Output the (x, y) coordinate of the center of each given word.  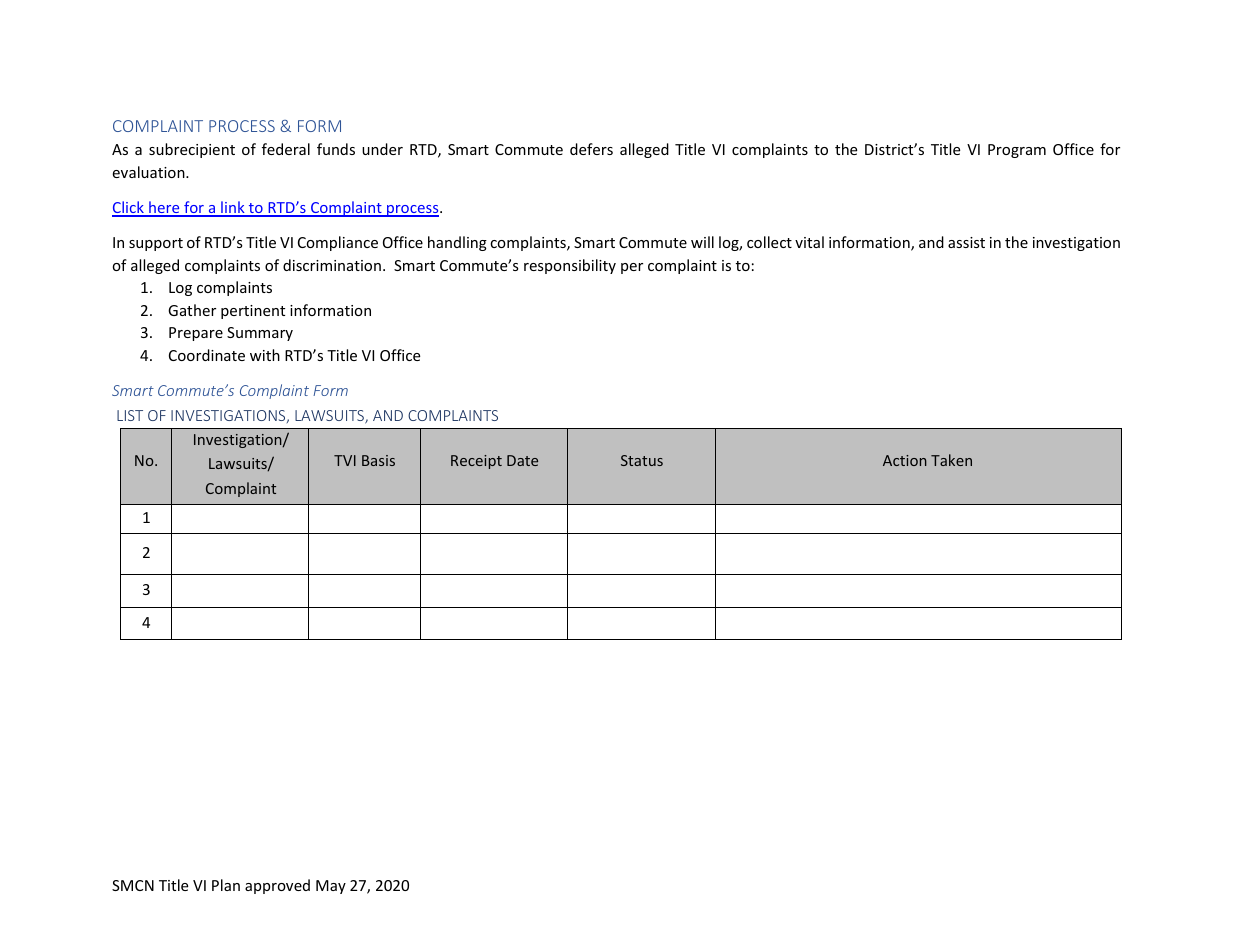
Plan (226, 885)
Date (522, 460)
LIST (130, 415)
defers (591, 149)
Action (905, 460)
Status (642, 460)
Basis (378, 460)
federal (286, 149)
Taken (951, 460)
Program (1017, 151)
